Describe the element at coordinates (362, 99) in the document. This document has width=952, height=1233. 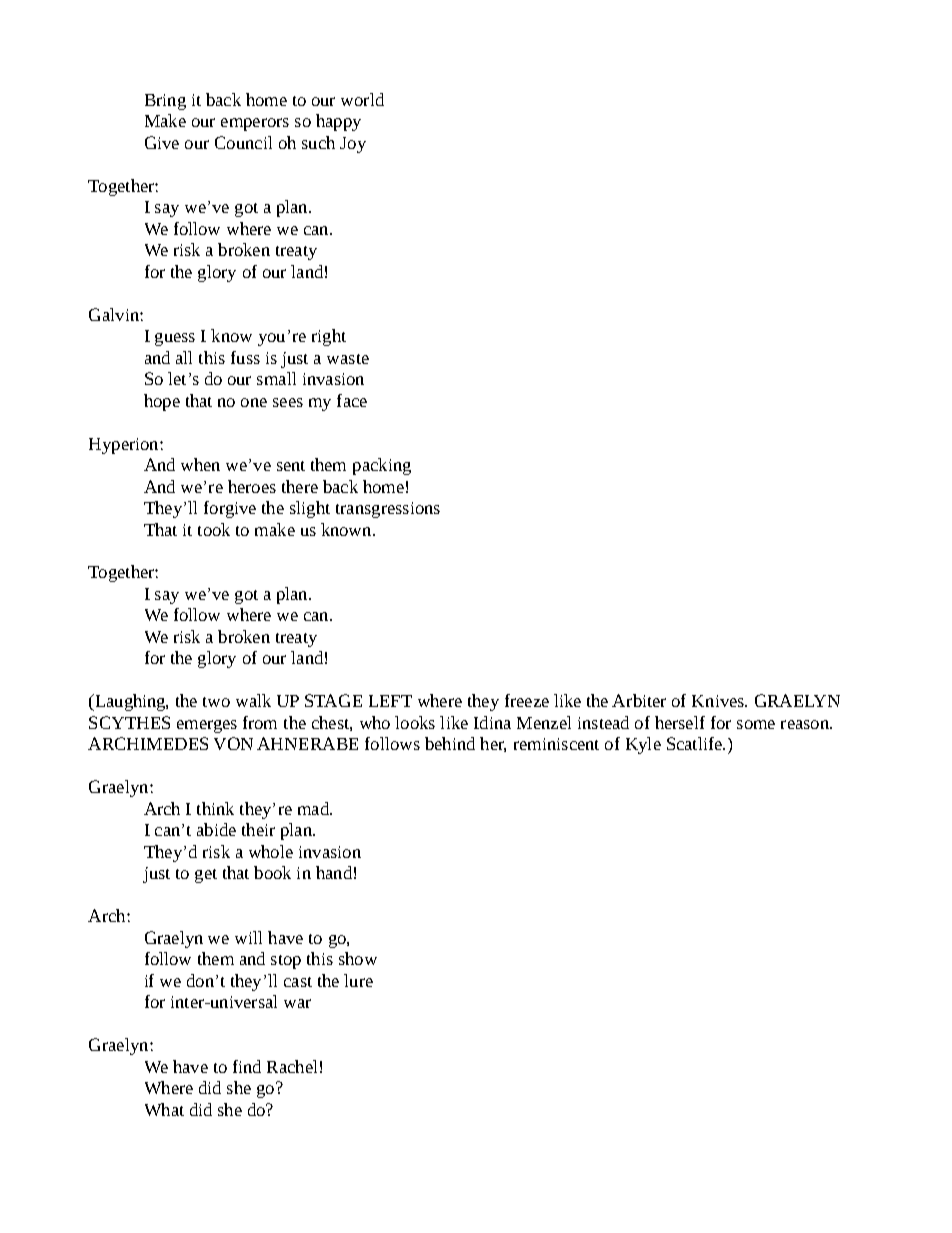
I see `world` at that location.
